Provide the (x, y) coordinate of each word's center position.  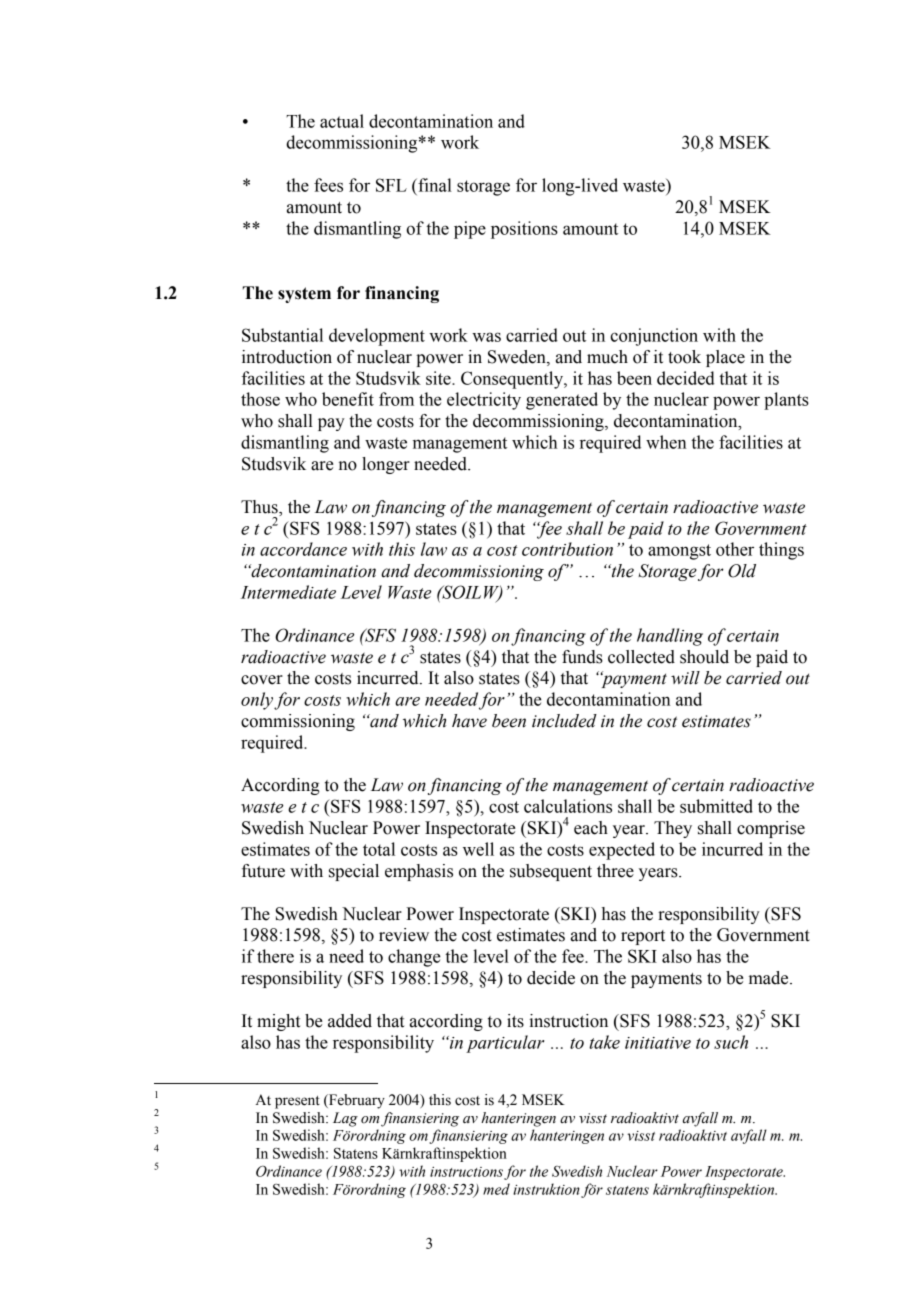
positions (524, 230)
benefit (348, 399)
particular (505, 1044)
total (379, 849)
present (297, 1102)
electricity (484, 401)
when (666, 442)
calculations (568, 806)
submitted (716, 806)
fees (328, 185)
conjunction (654, 337)
